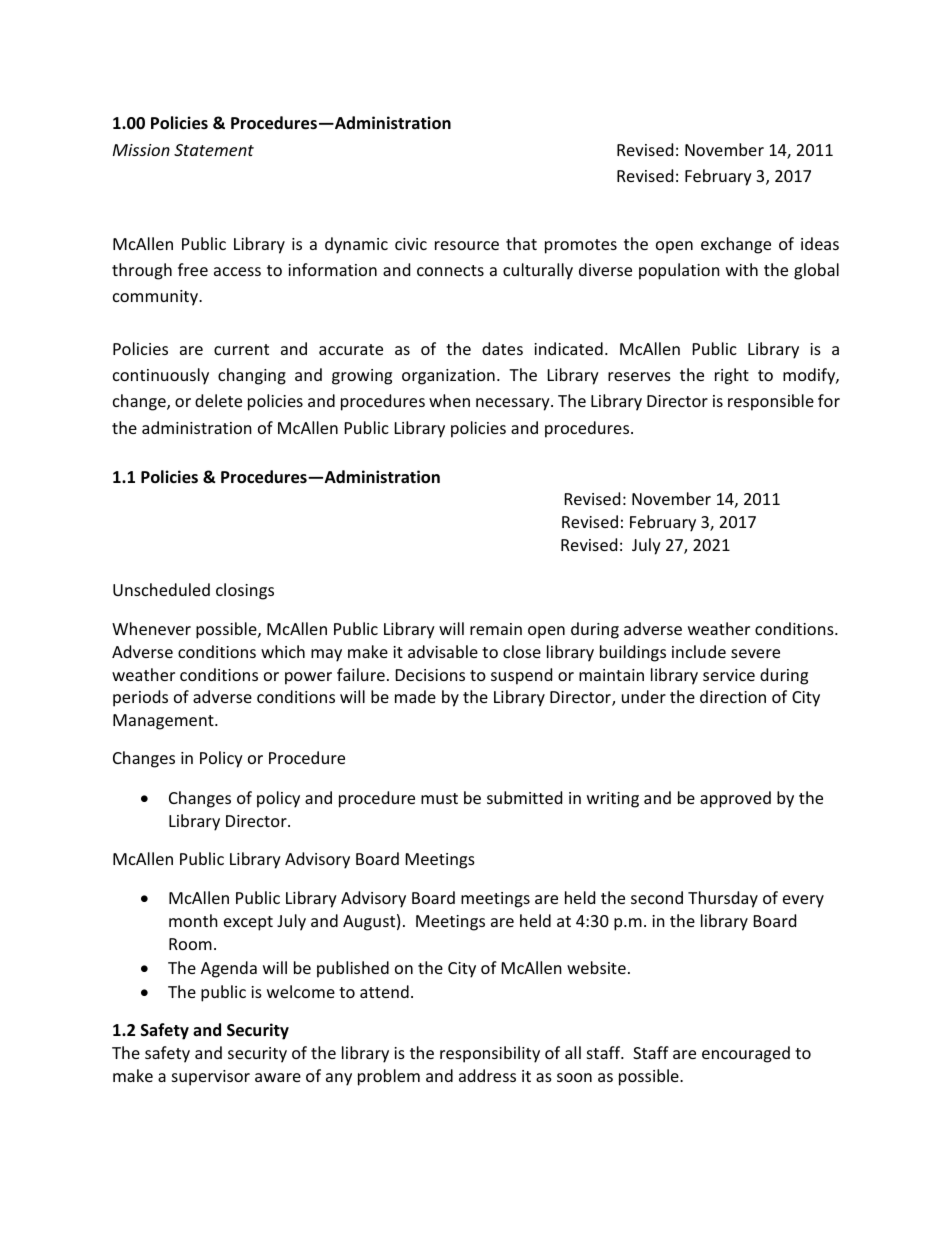 This screenshot has width=952, height=1233. I want to click on delete, so click(218, 400).
